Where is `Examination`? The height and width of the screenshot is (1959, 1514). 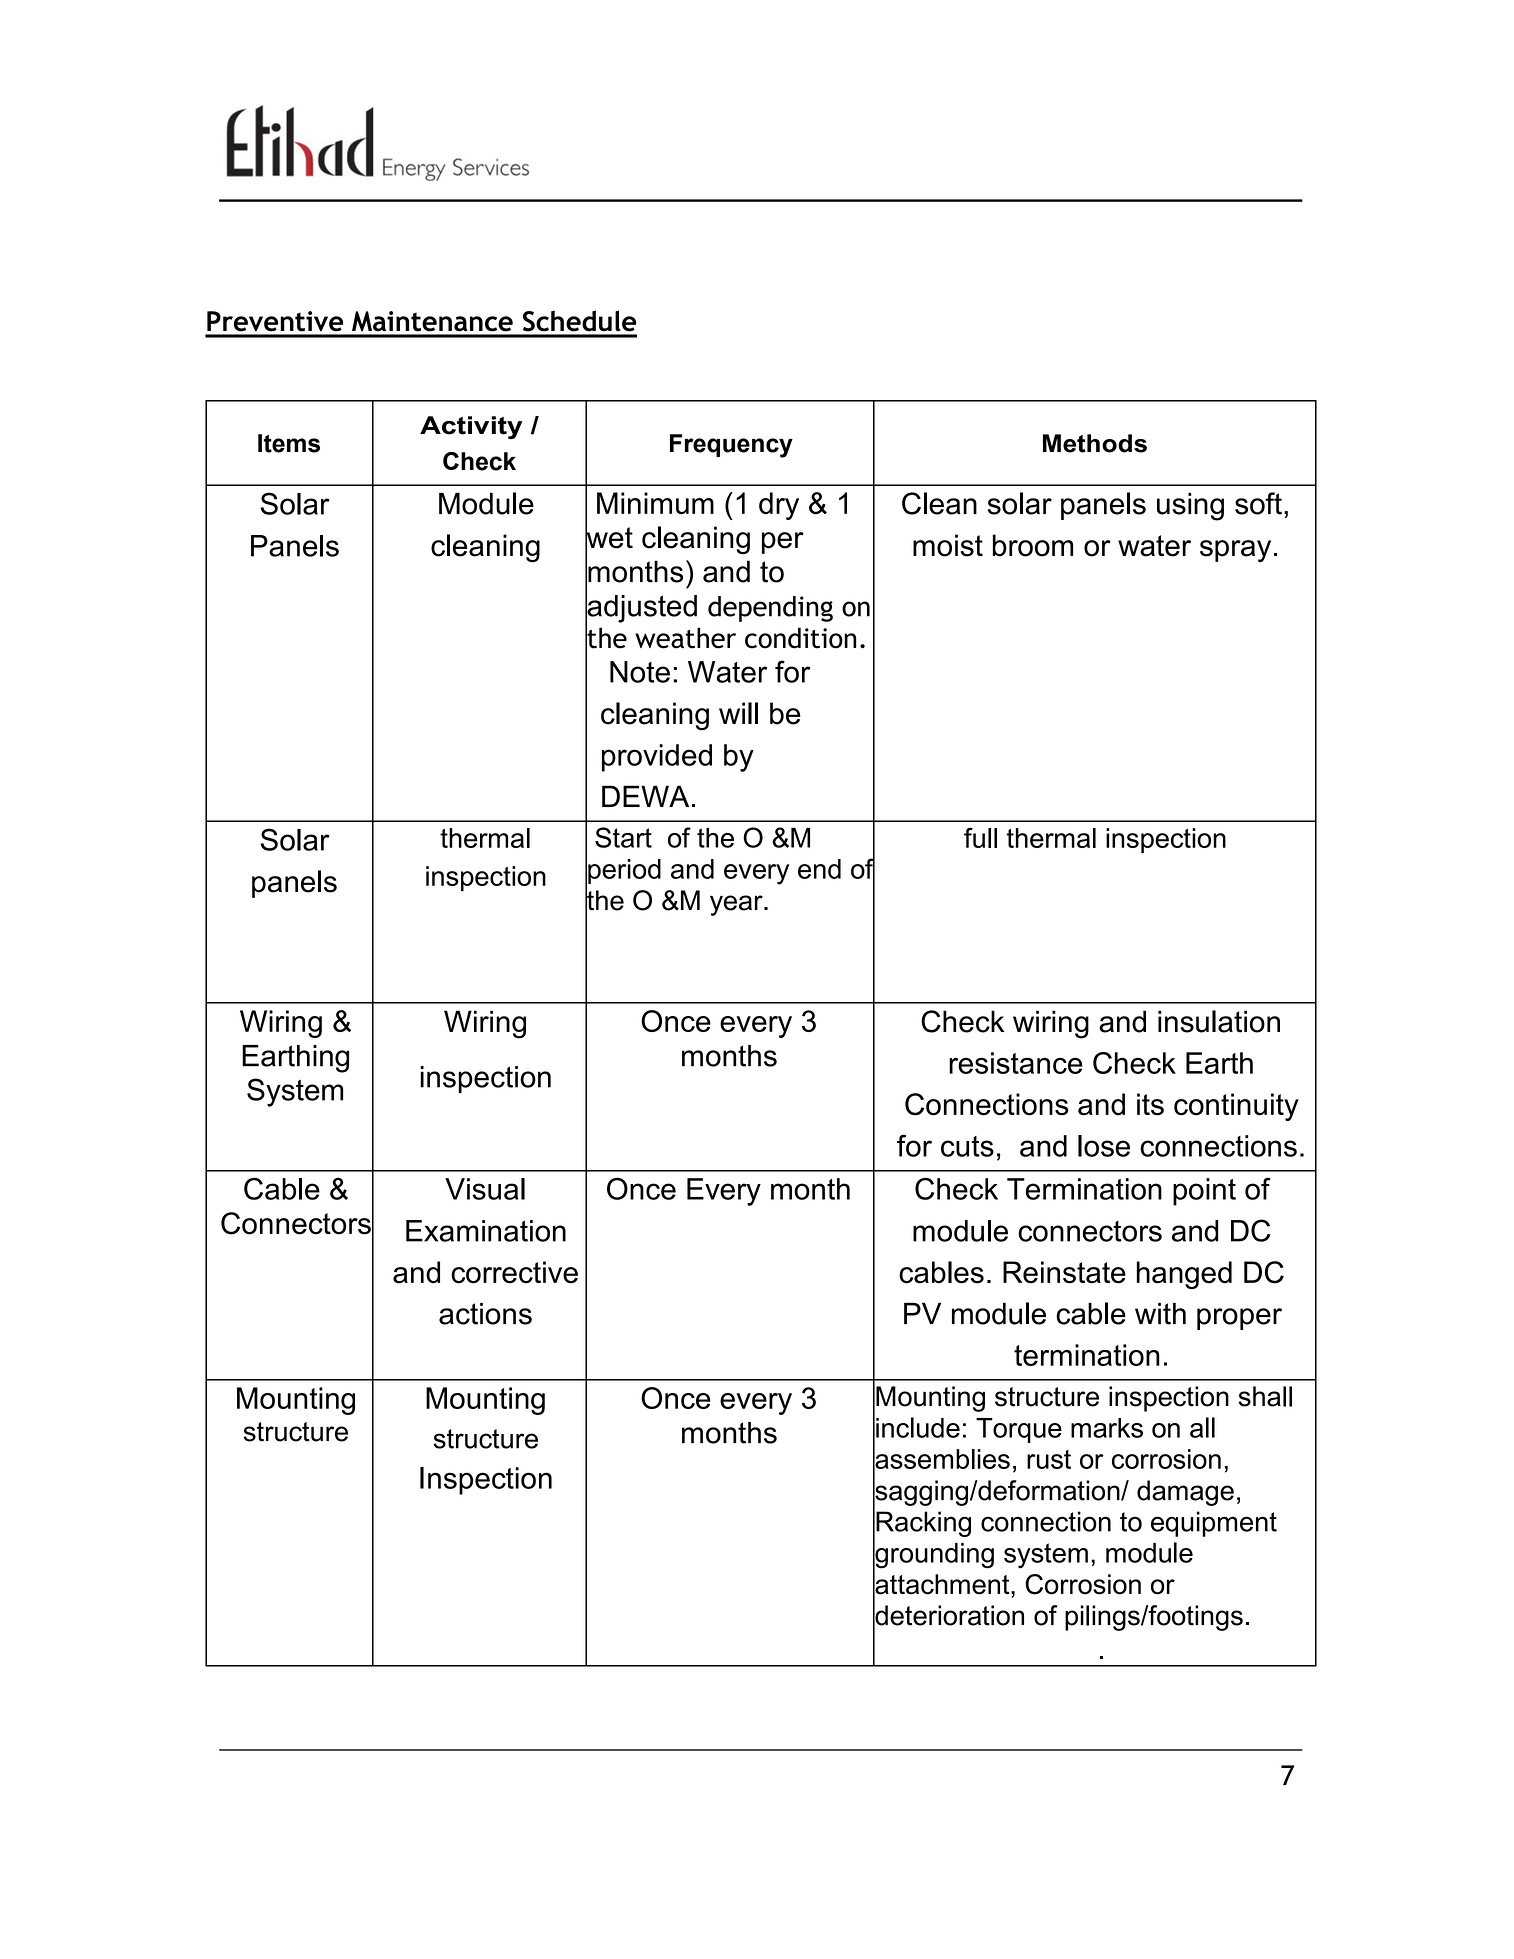
Examination is located at coordinates (486, 1231).
